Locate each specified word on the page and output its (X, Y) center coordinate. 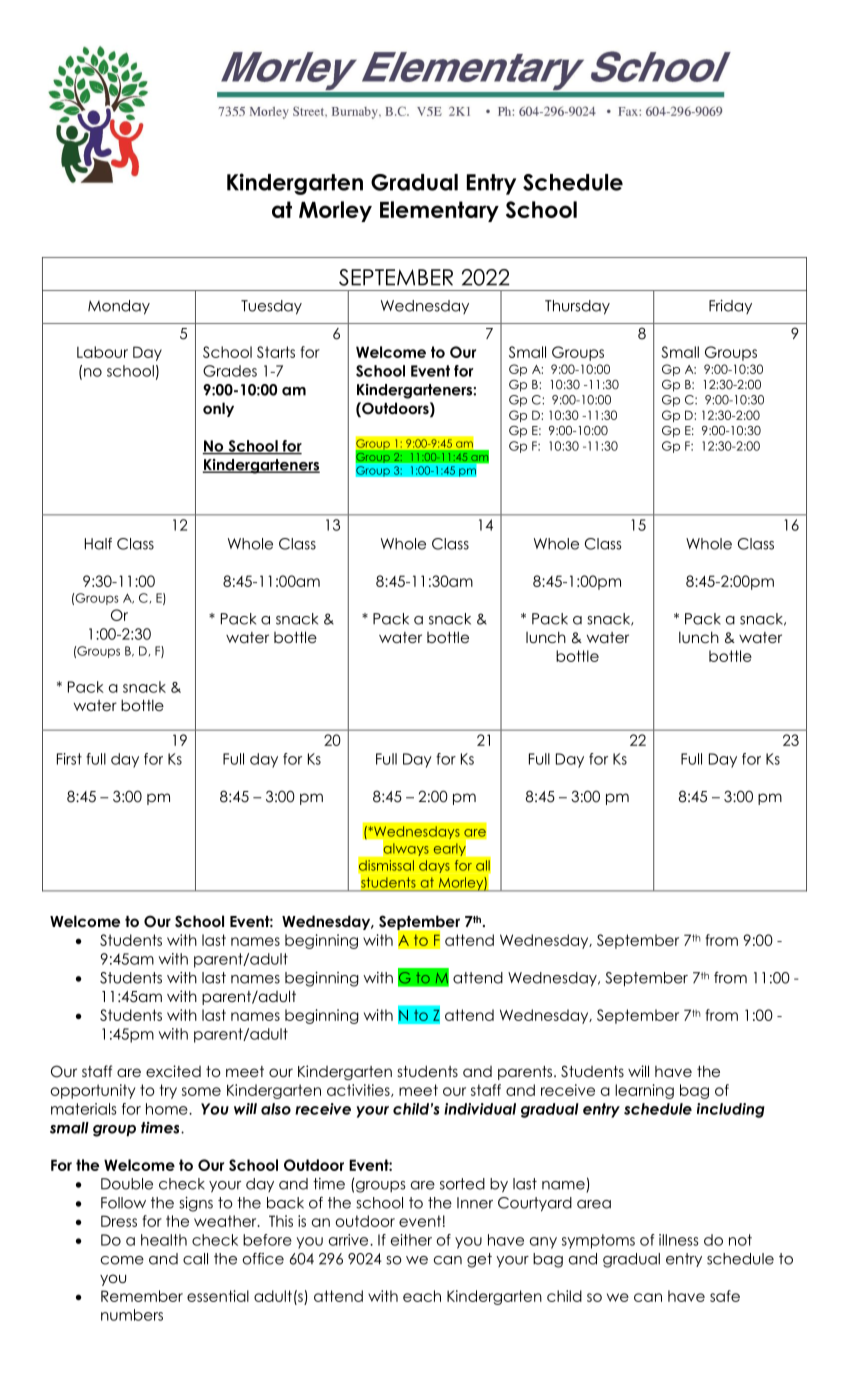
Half (98, 544)
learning (644, 1091)
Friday (730, 307)
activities (359, 1090)
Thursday (577, 307)
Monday (119, 307)
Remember (142, 1296)
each (422, 1296)
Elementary (439, 211)
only (218, 409)
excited (173, 1071)
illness (679, 1240)
